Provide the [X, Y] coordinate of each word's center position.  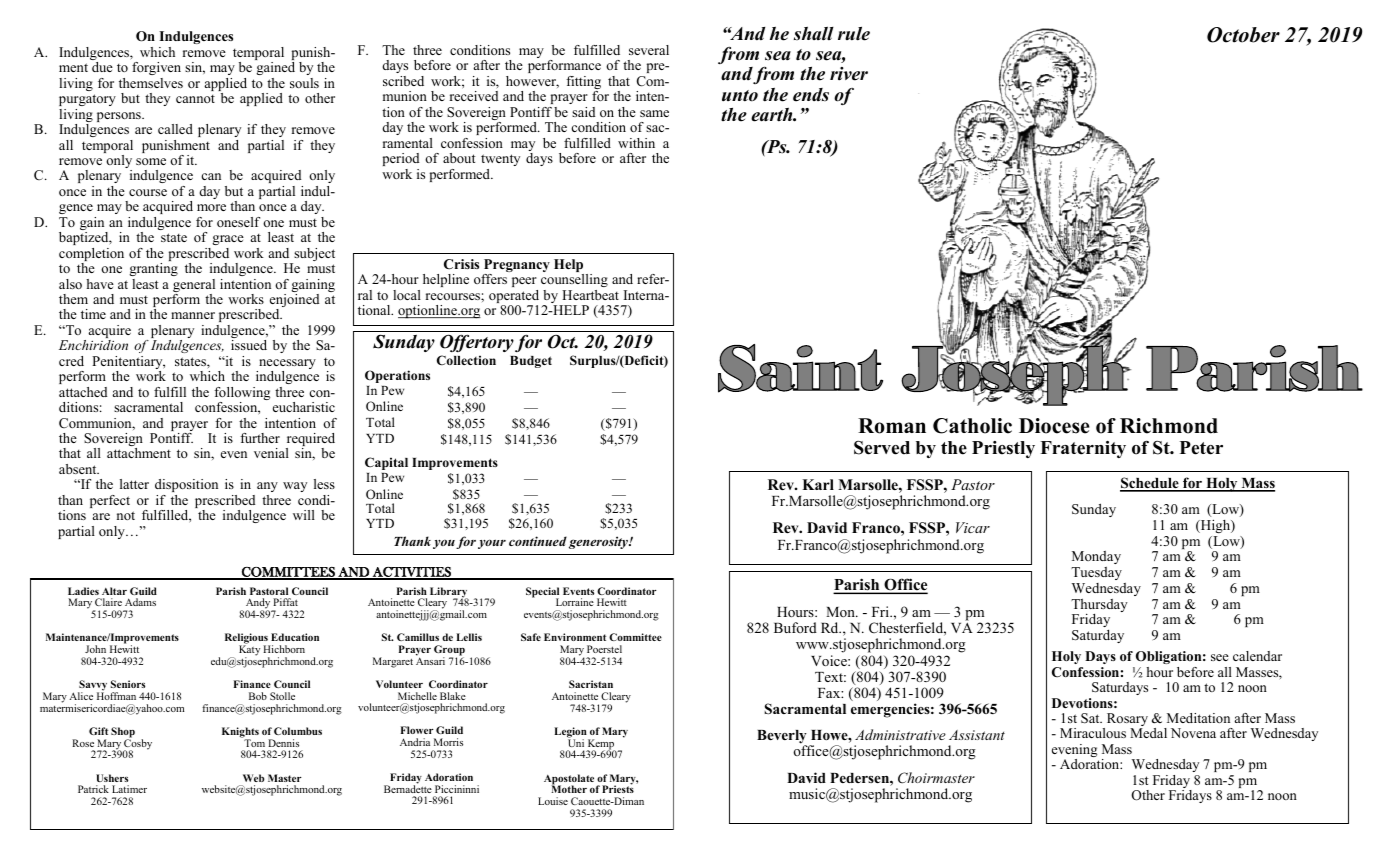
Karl [818, 484]
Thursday [1099, 607]
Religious [247, 640]
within [636, 143]
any [267, 489]
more [211, 207]
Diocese [1054, 426]
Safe [531, 637]
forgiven [156, 68]
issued [249, 345]
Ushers [112, 778]
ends [811, 95]
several [649, 50]
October [1243, 35]
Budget [531, 362]
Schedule [1150, 484]
